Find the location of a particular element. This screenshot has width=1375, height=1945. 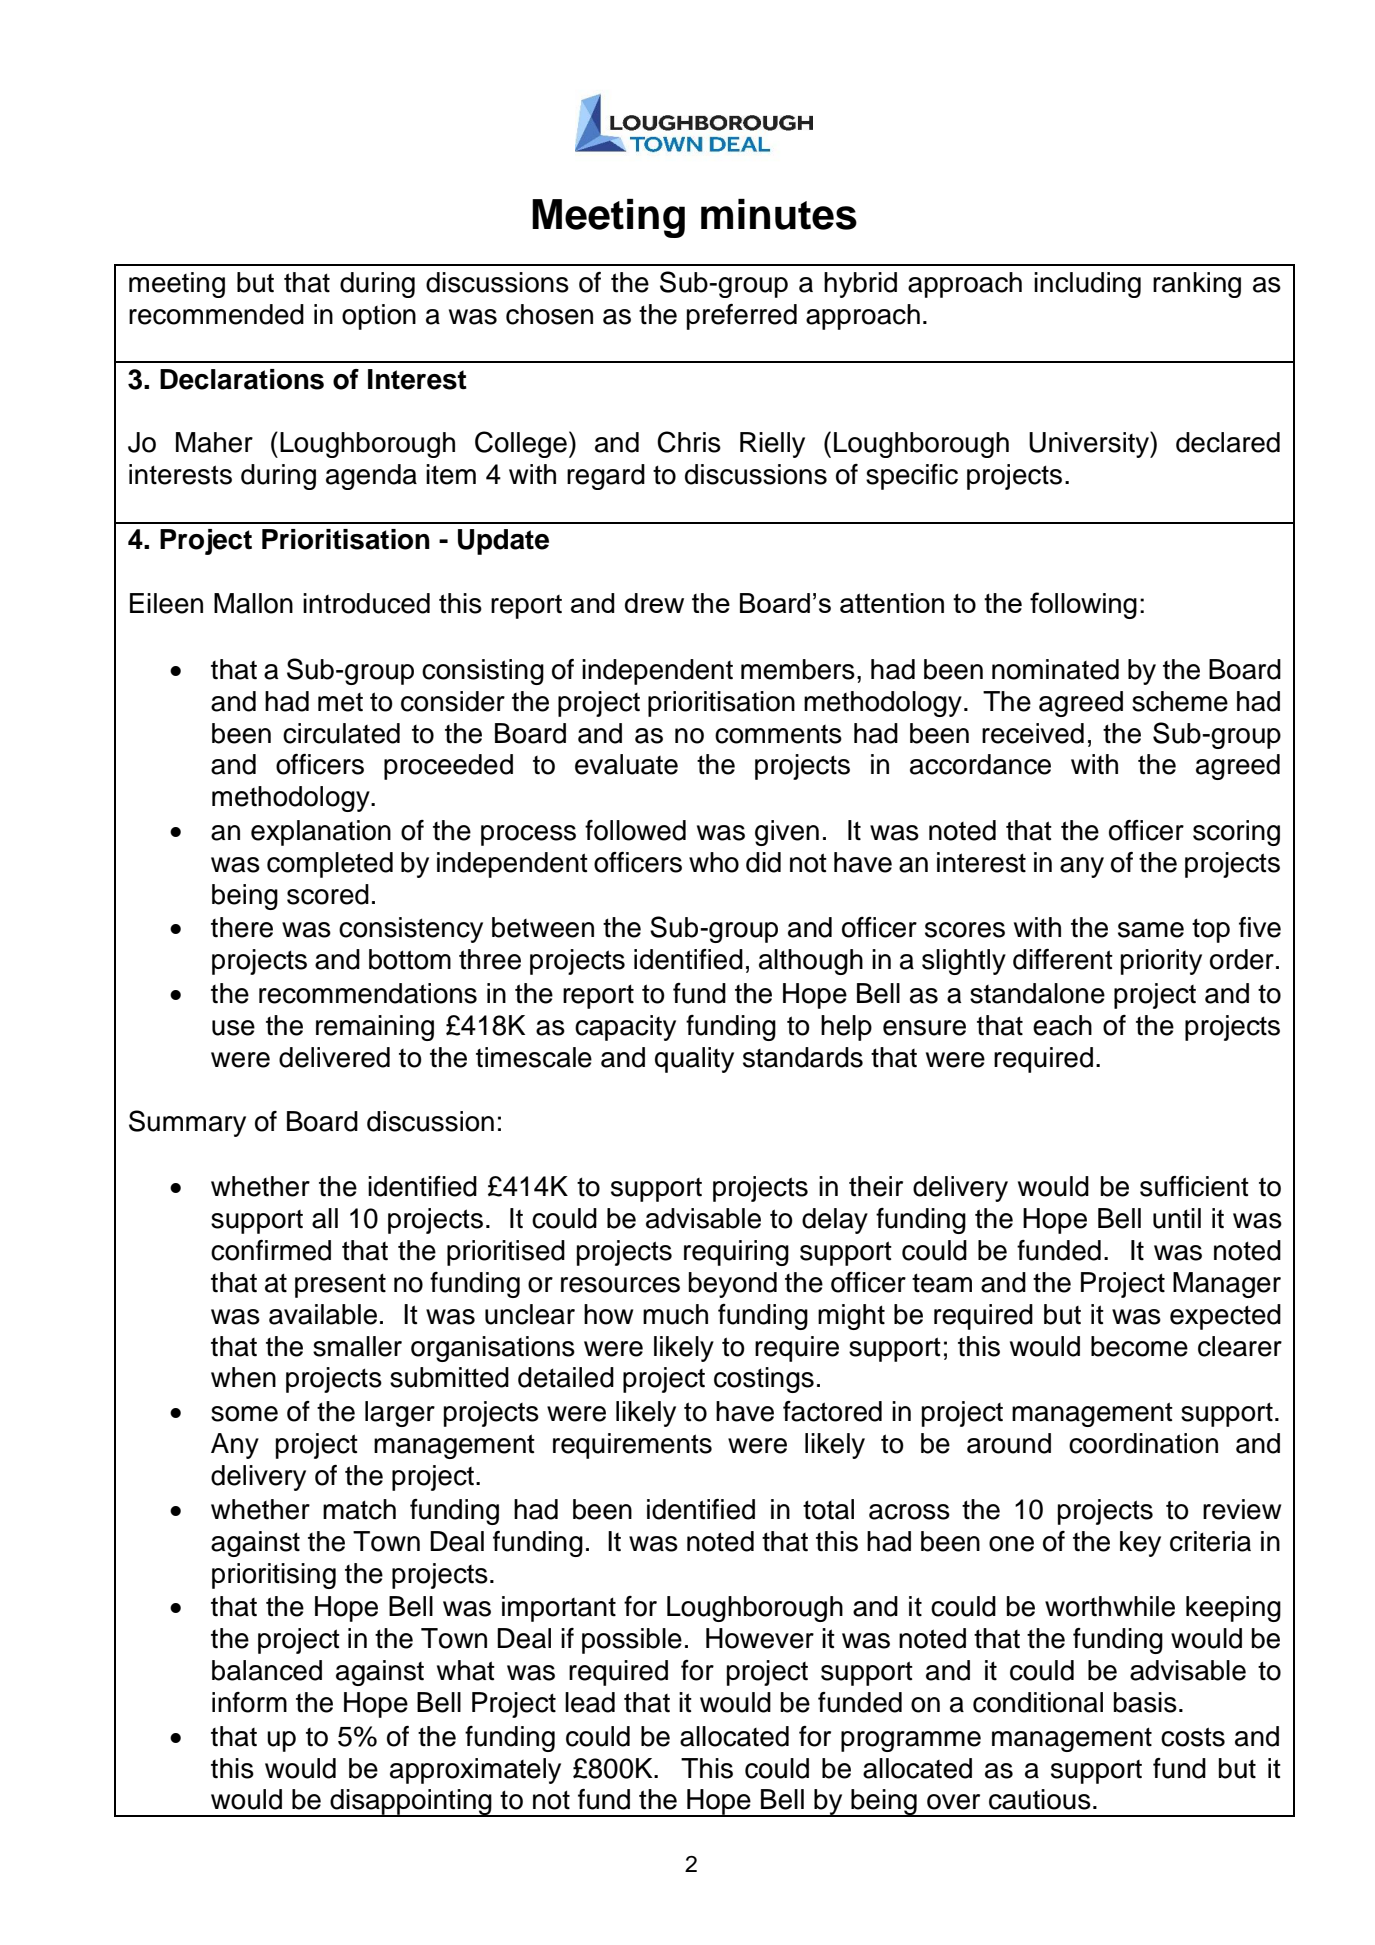

following is located at coordinates (1083, 605).
